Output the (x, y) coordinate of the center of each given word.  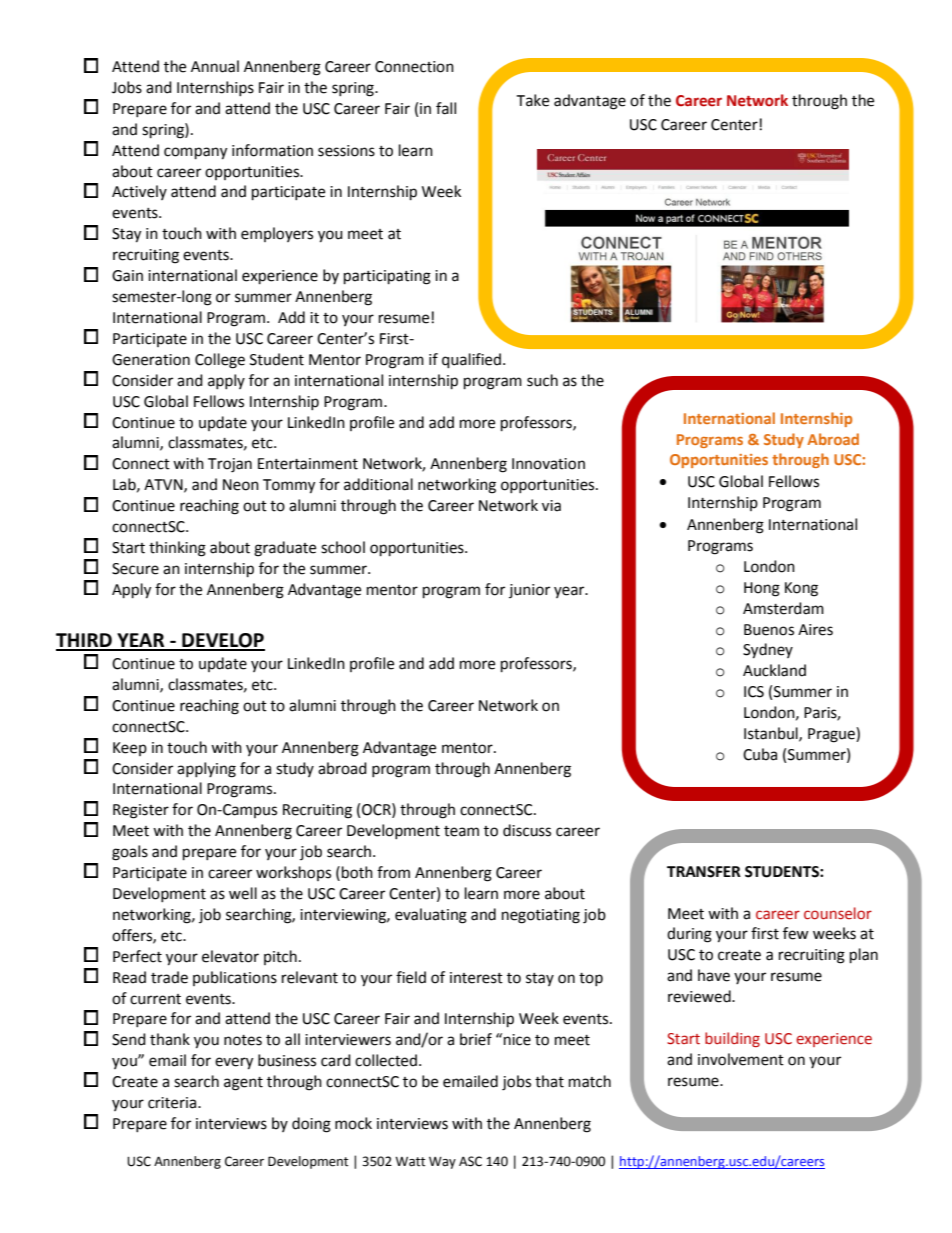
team (461, 831)
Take (532, 100)
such (542, 380)
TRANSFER (704, 872)
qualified (471, 361)
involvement (741, 1059)
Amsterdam (783, 608)
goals (130, 853)
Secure (135, 569)
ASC (470, 1161)
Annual (215, 66)
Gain (127, 276)
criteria (173, 1103)
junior (529, 591)
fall (446, 108)
